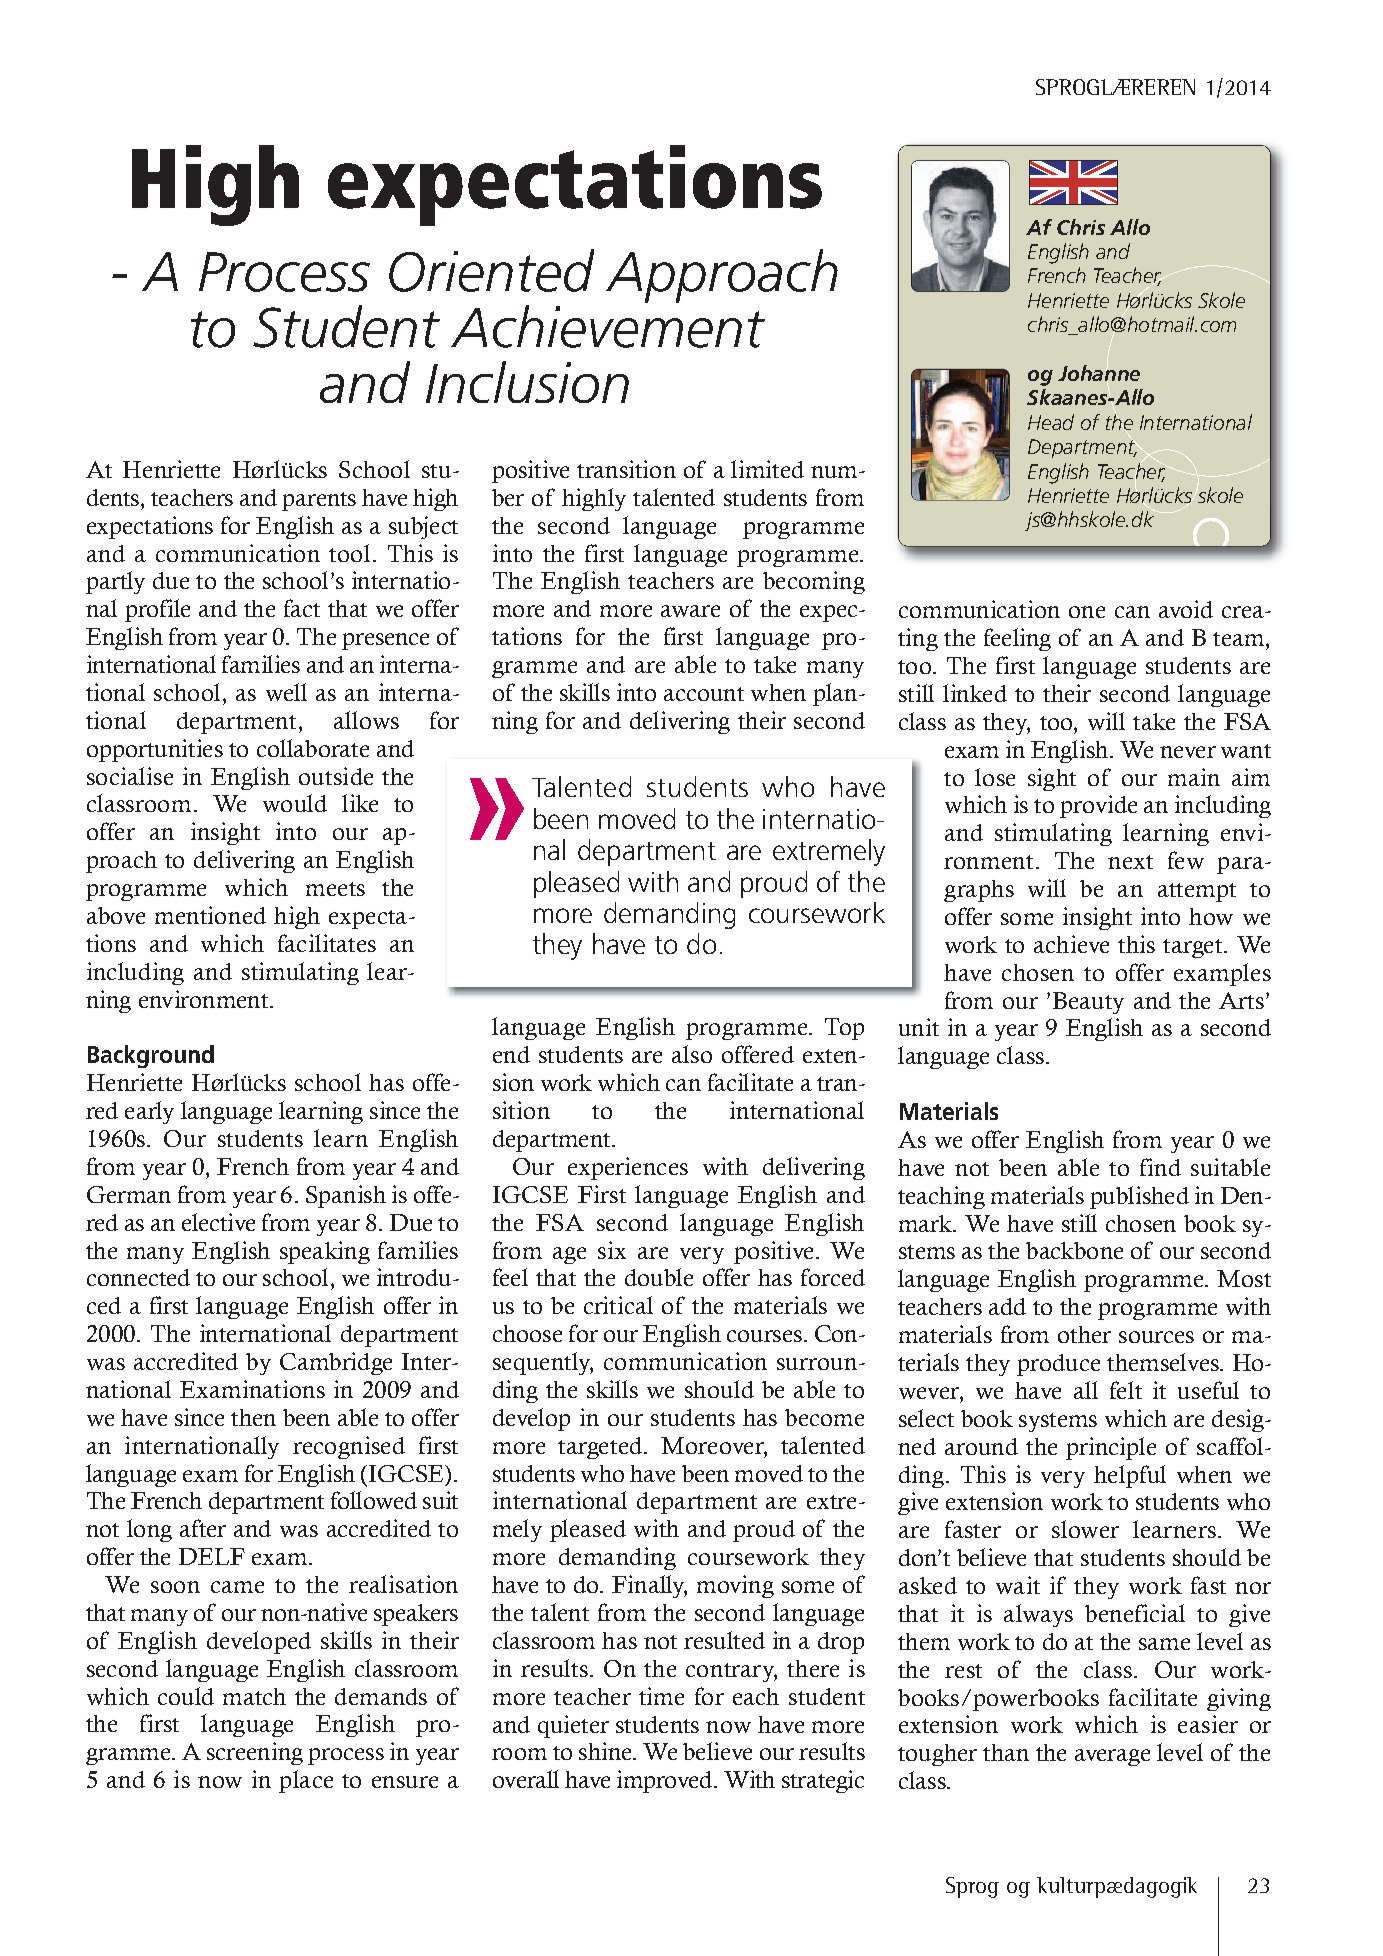 This document has height=1956, width=1383. Describe the element at coordinates (491, 270) in the document. I see `Oriented` at that location.
